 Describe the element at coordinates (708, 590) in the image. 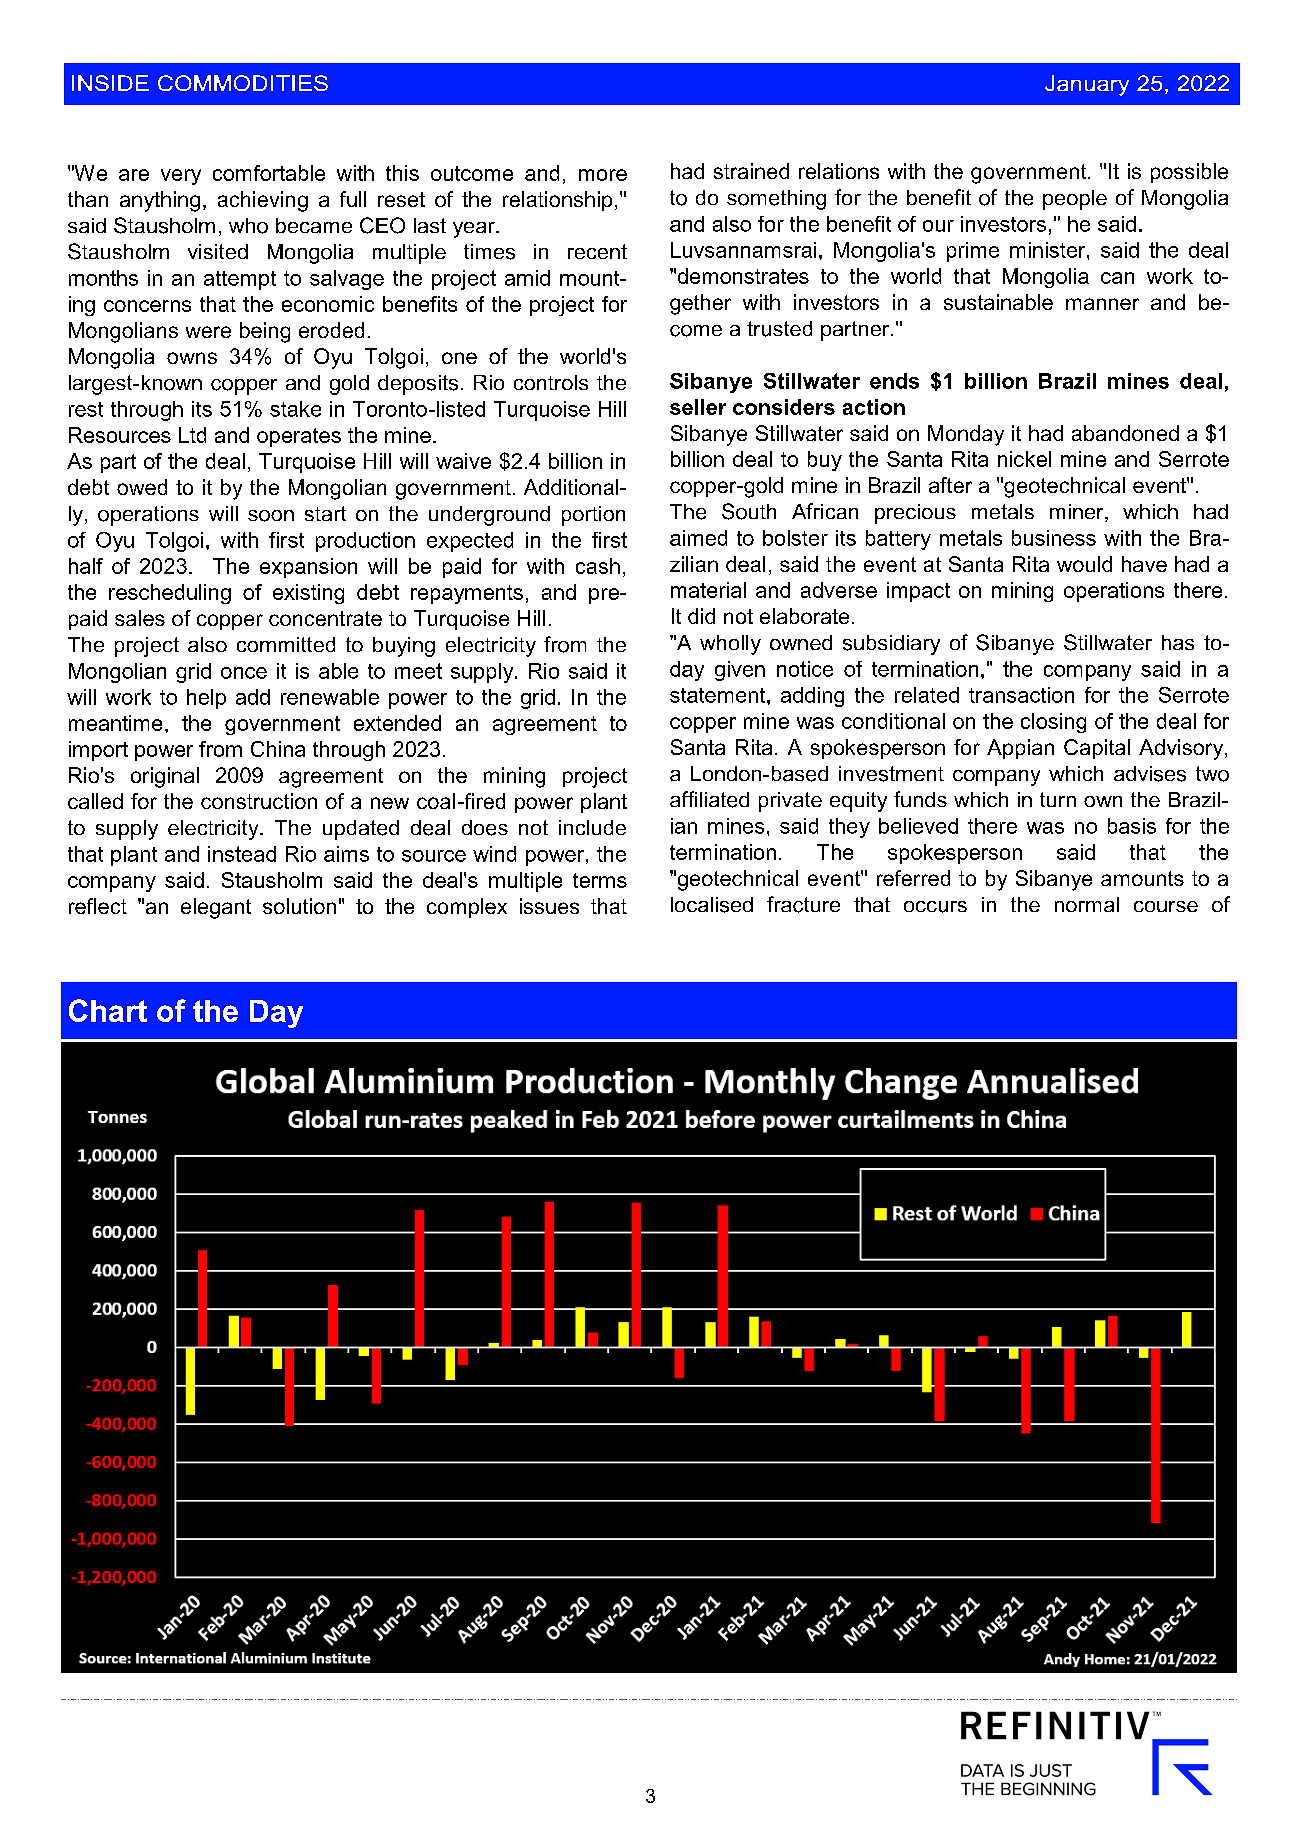

I see `material` at that location.
